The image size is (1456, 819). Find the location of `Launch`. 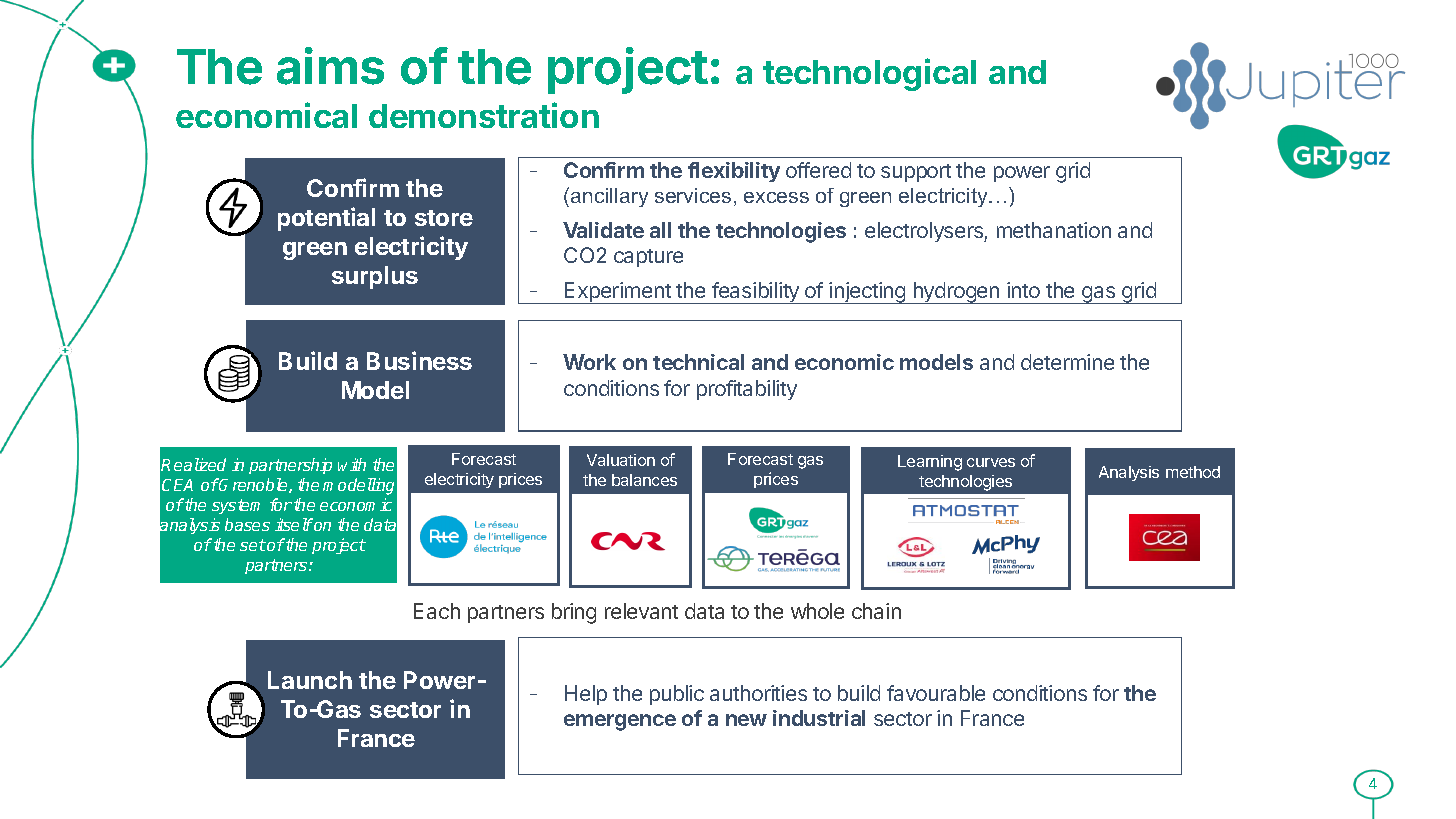

Launch is located at coordinates (310, 680).
